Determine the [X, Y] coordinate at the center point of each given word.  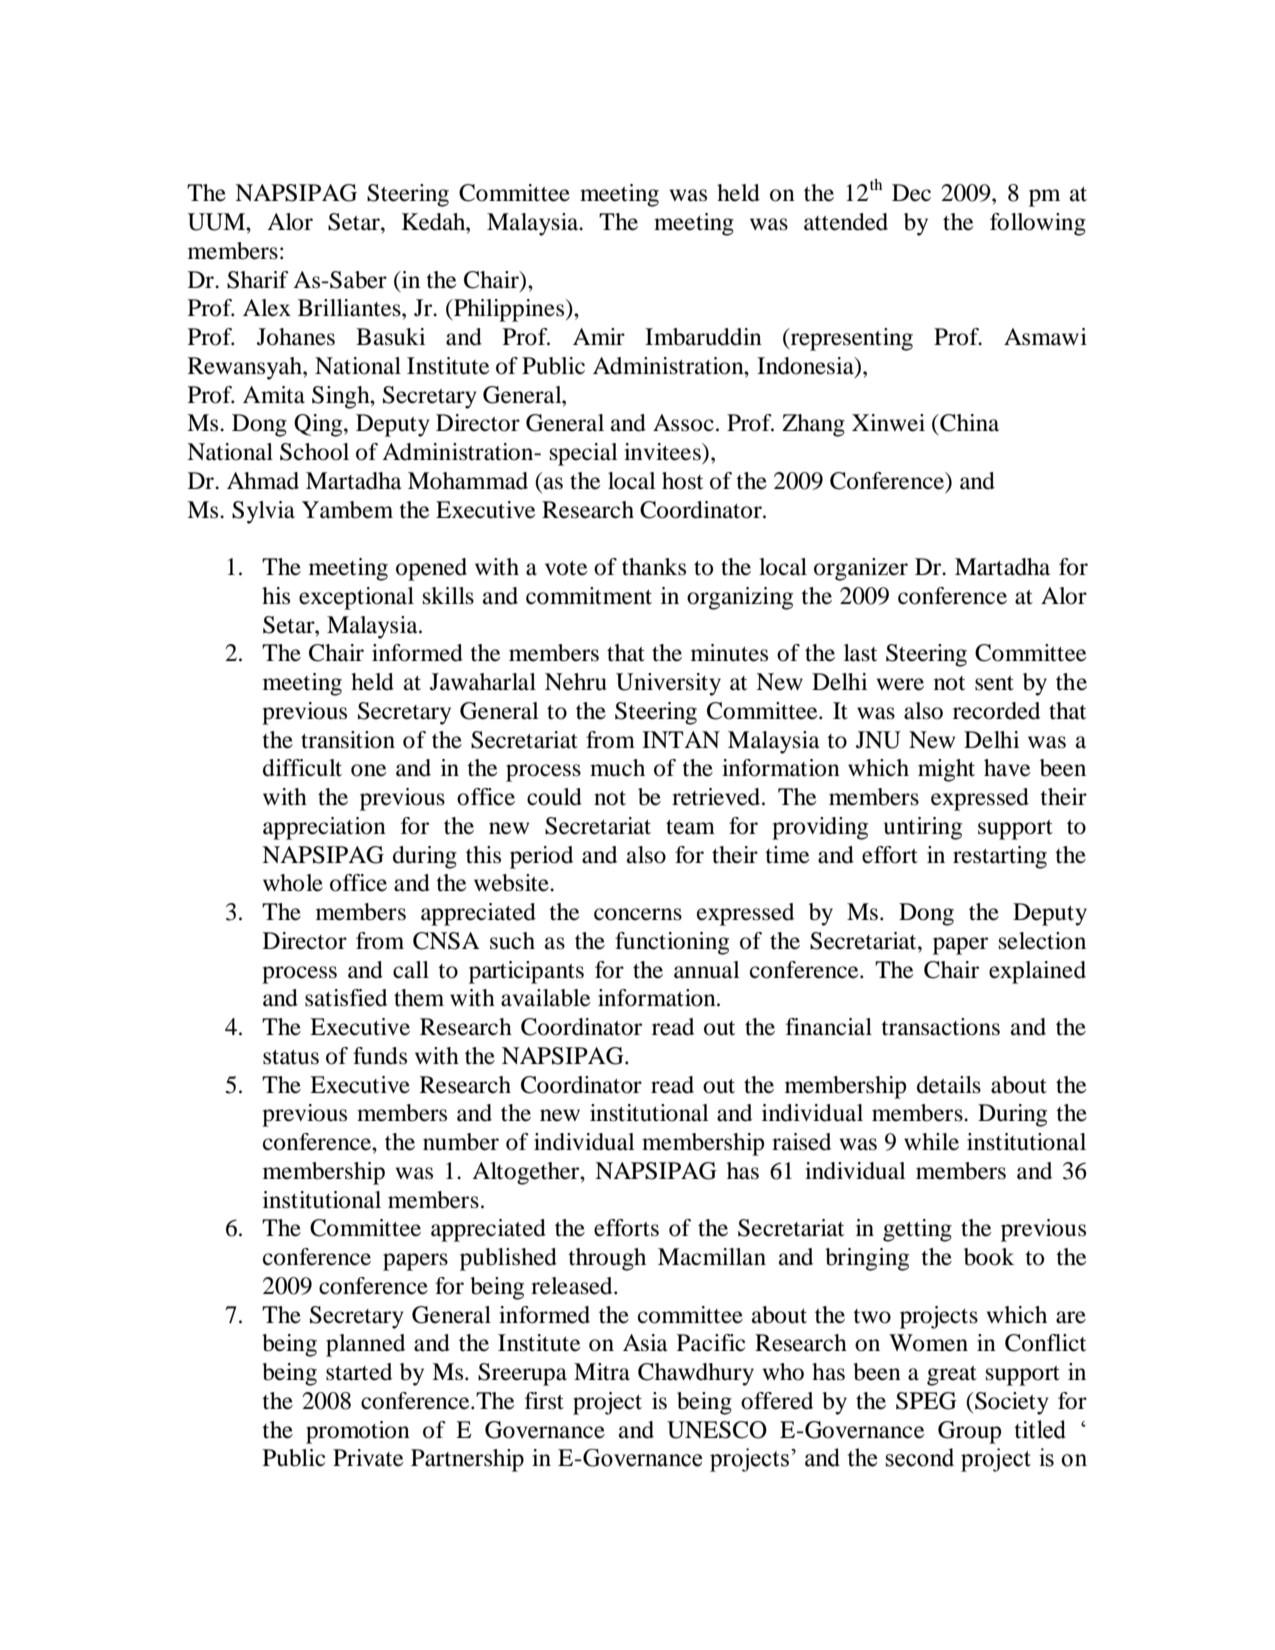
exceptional [356, 598]
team [690, 827]
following [1038, 224]
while [931, 1142]
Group [969, 1432]
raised [801, 1142]
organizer [861, 569]
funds [380, 1056]
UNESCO [717, 1430]
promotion [358, 1432]
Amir [599, 336]
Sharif [258, 280]
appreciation [324, 828]
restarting [1000, 857]
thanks [654, 567]
